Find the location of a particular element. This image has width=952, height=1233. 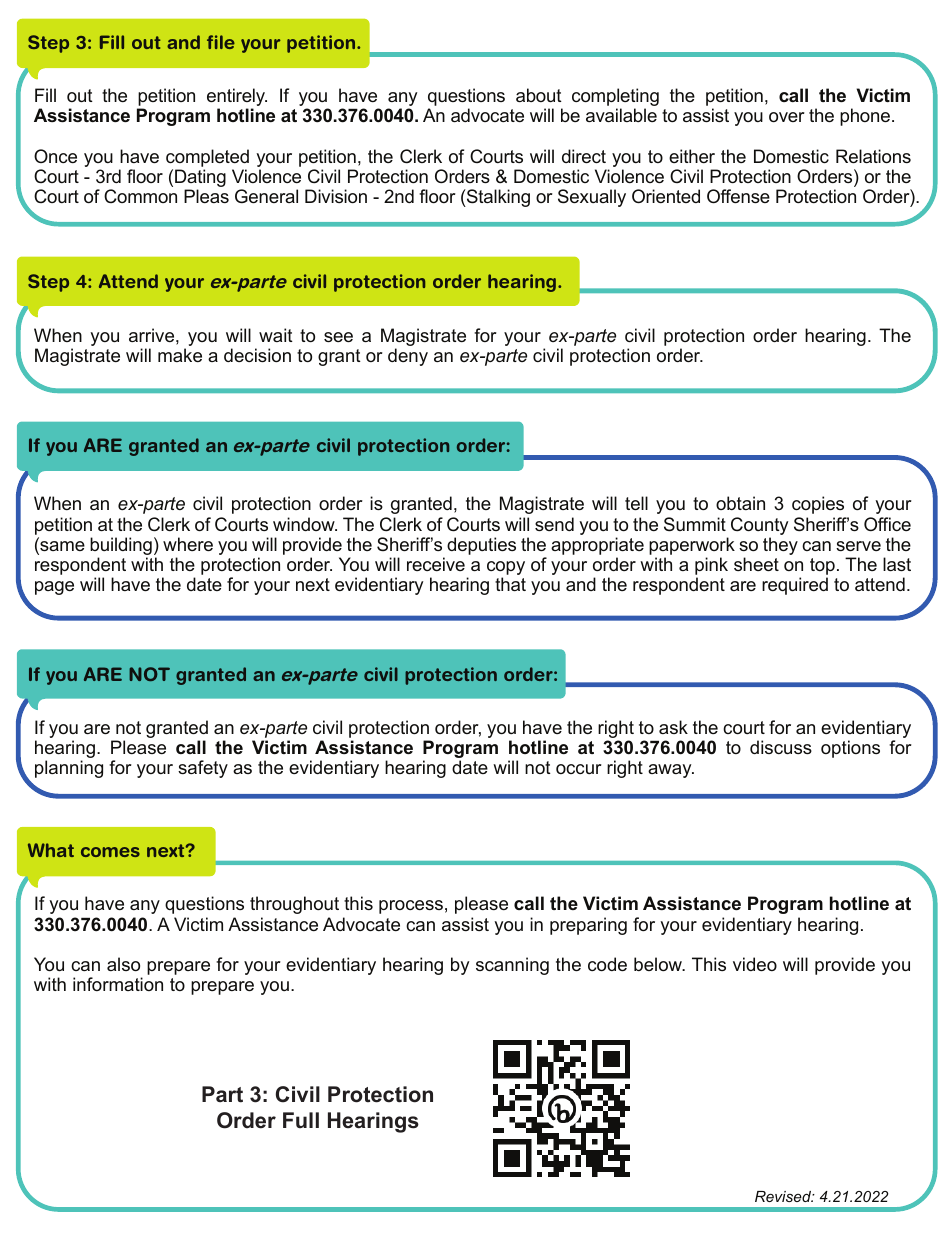

Full is located at coordinates (301, 1120).
